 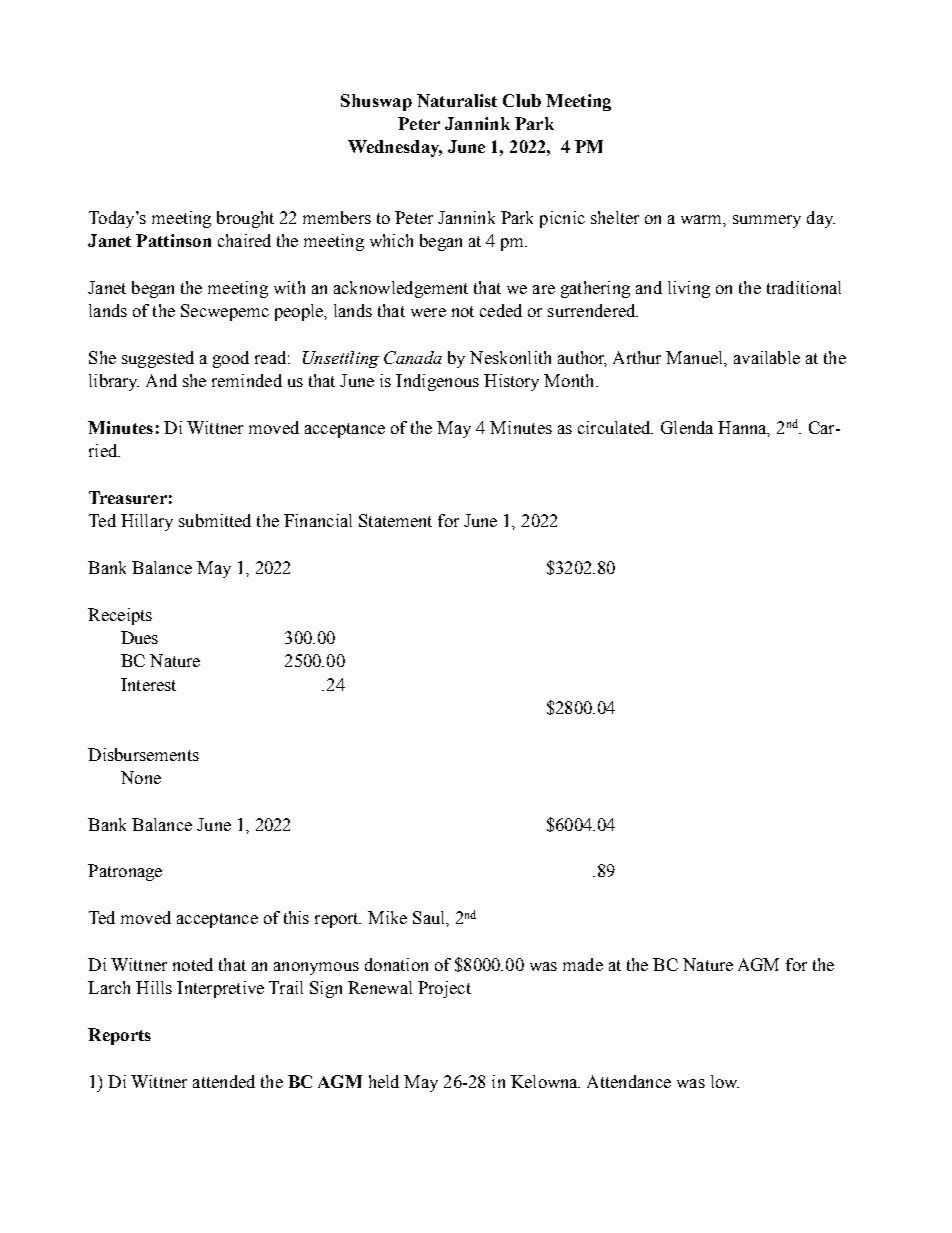 I want to click on warm, so click(x=703, y=220).
